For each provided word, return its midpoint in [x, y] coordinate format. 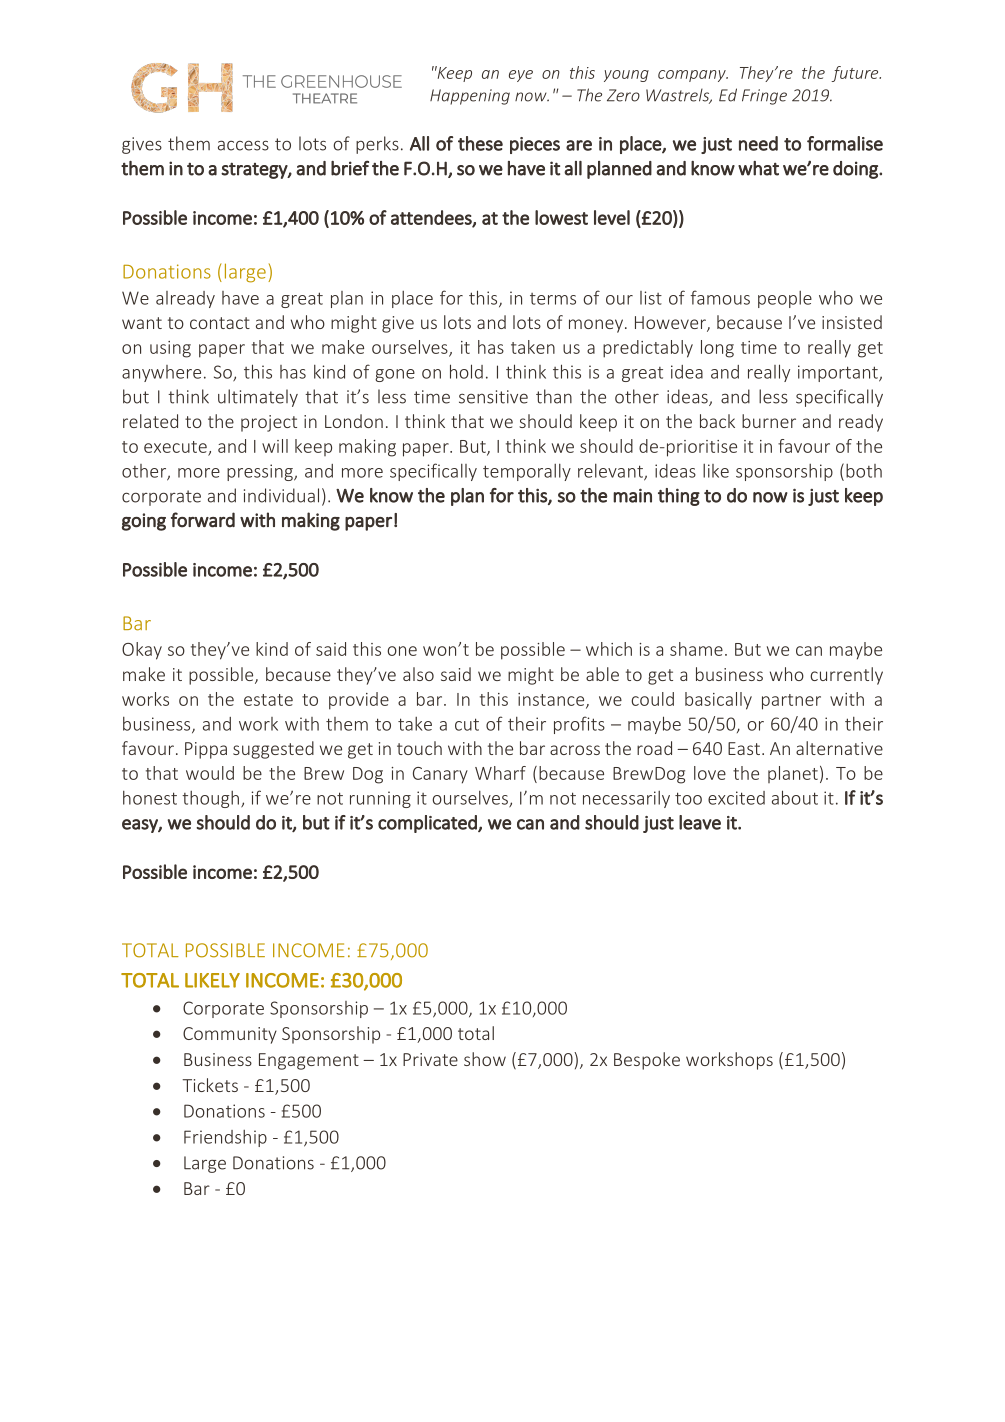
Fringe [764, 97]
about [795, 797]
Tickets [210, 1085]
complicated [428, 824]
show [485, 1059]
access [243, 145]
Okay [142, 651]
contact [220, 323]
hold [466, 371]
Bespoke [647, 1061]
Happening [470, 97]
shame [696, 649]
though [210, 799]
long [717, 349]
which [609, 649]
